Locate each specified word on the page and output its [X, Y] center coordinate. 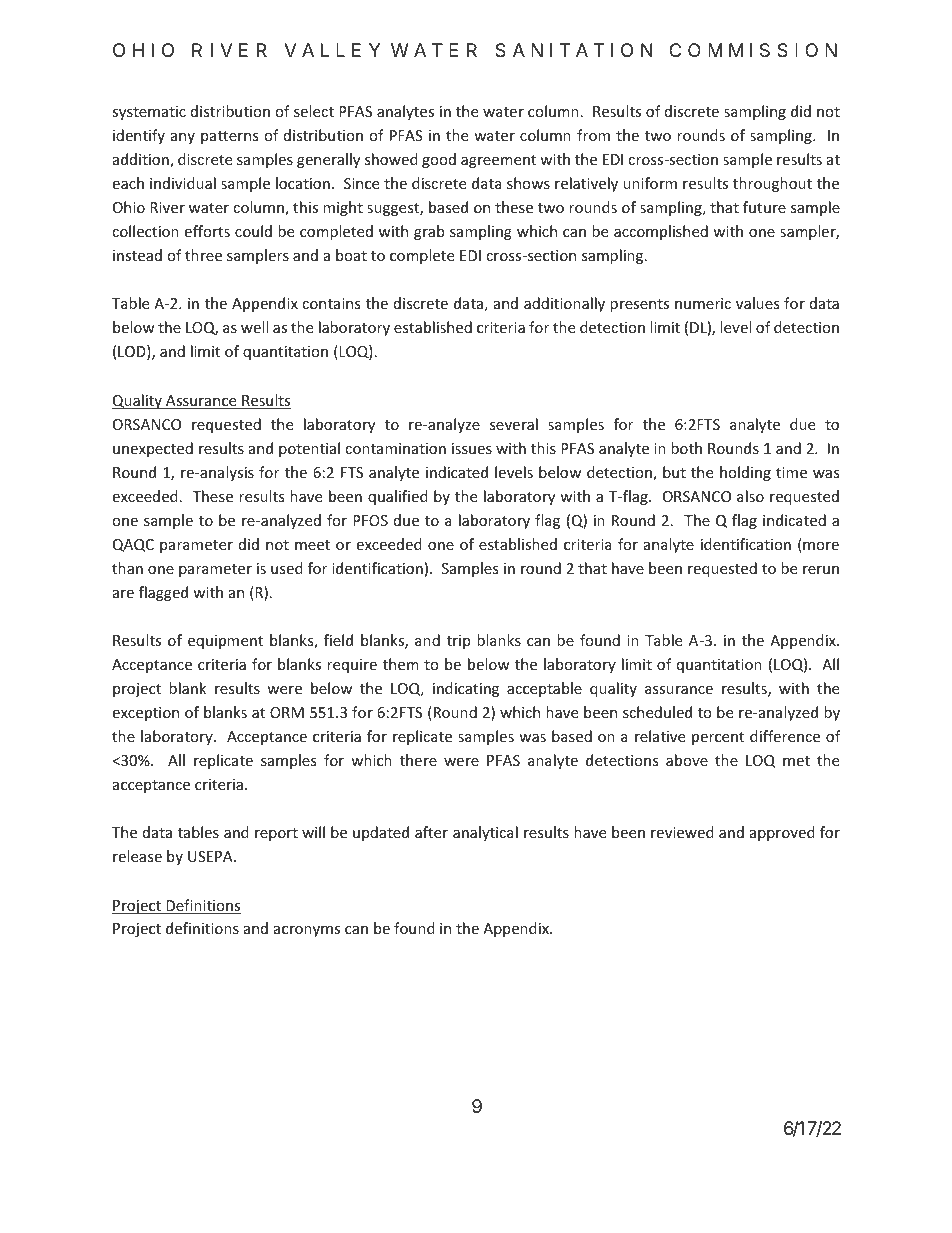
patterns [230, 137]
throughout [772, 184]
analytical [485, 833]
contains [331, 303]
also [750, 496]
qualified [398, 497]
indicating [466, 689]
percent [718, 738]
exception [145, 714]
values [758, 303]
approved [782, 833]
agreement [498, 161]
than [127, 568]
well [254, 327]
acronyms [307, 931]
